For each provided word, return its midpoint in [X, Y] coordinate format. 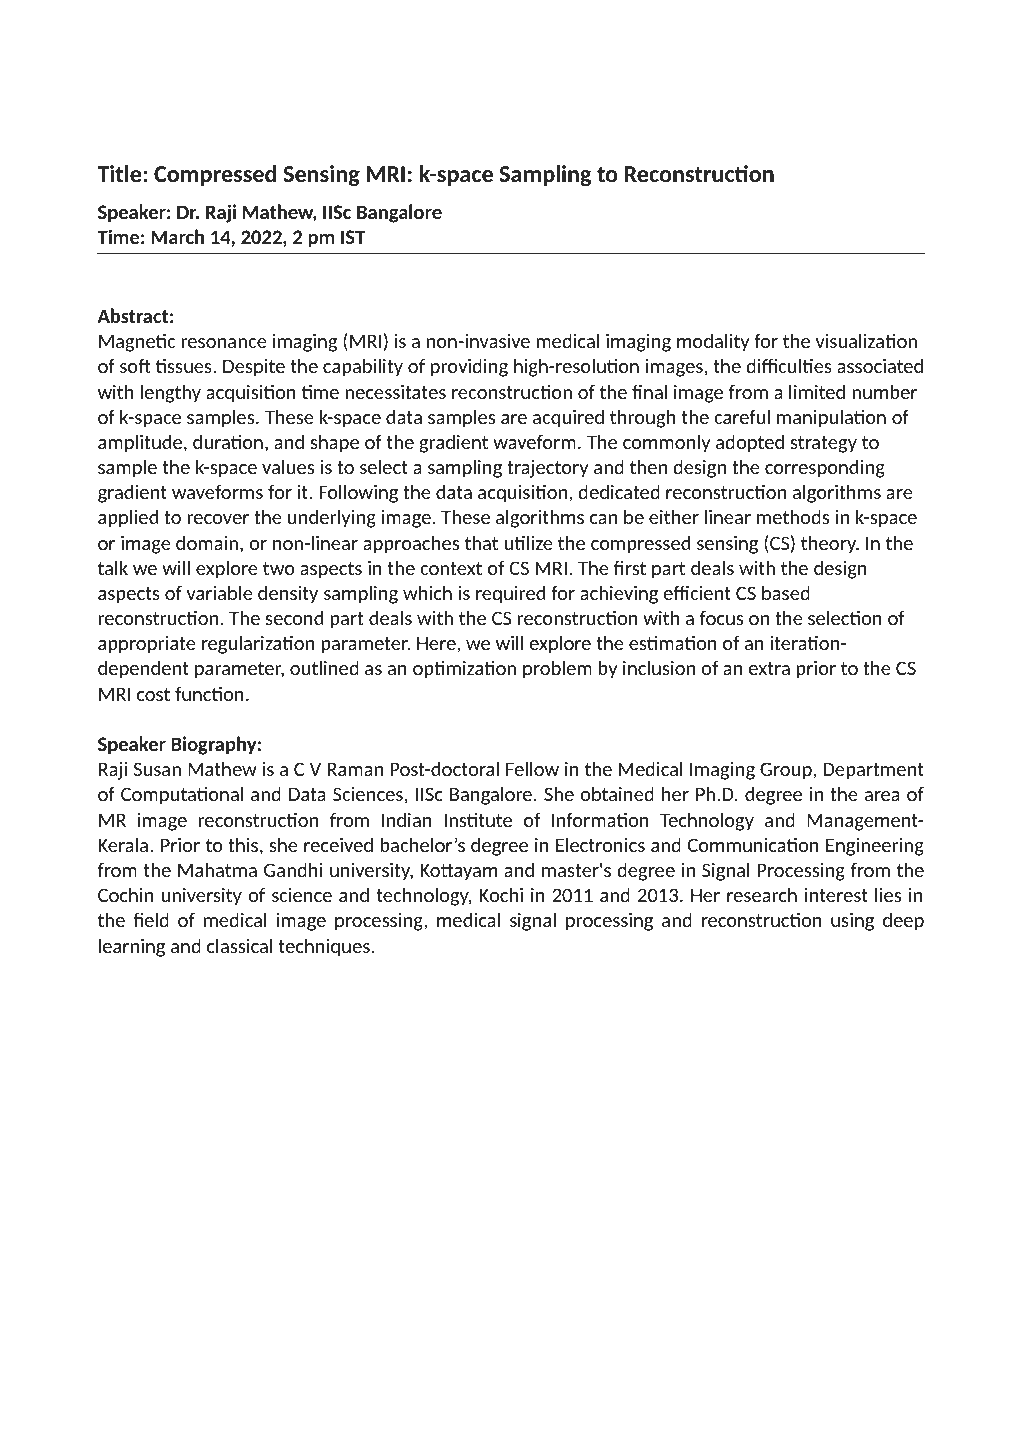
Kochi [501, 894]
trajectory [548, 469]
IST [353, 237]
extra [769, 668]
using [852, 922]
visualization [866, 340]
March [177, 236]
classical [239, 945]
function [209, 694]
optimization [464, 670]
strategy [824, 444]
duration [228, 441]
